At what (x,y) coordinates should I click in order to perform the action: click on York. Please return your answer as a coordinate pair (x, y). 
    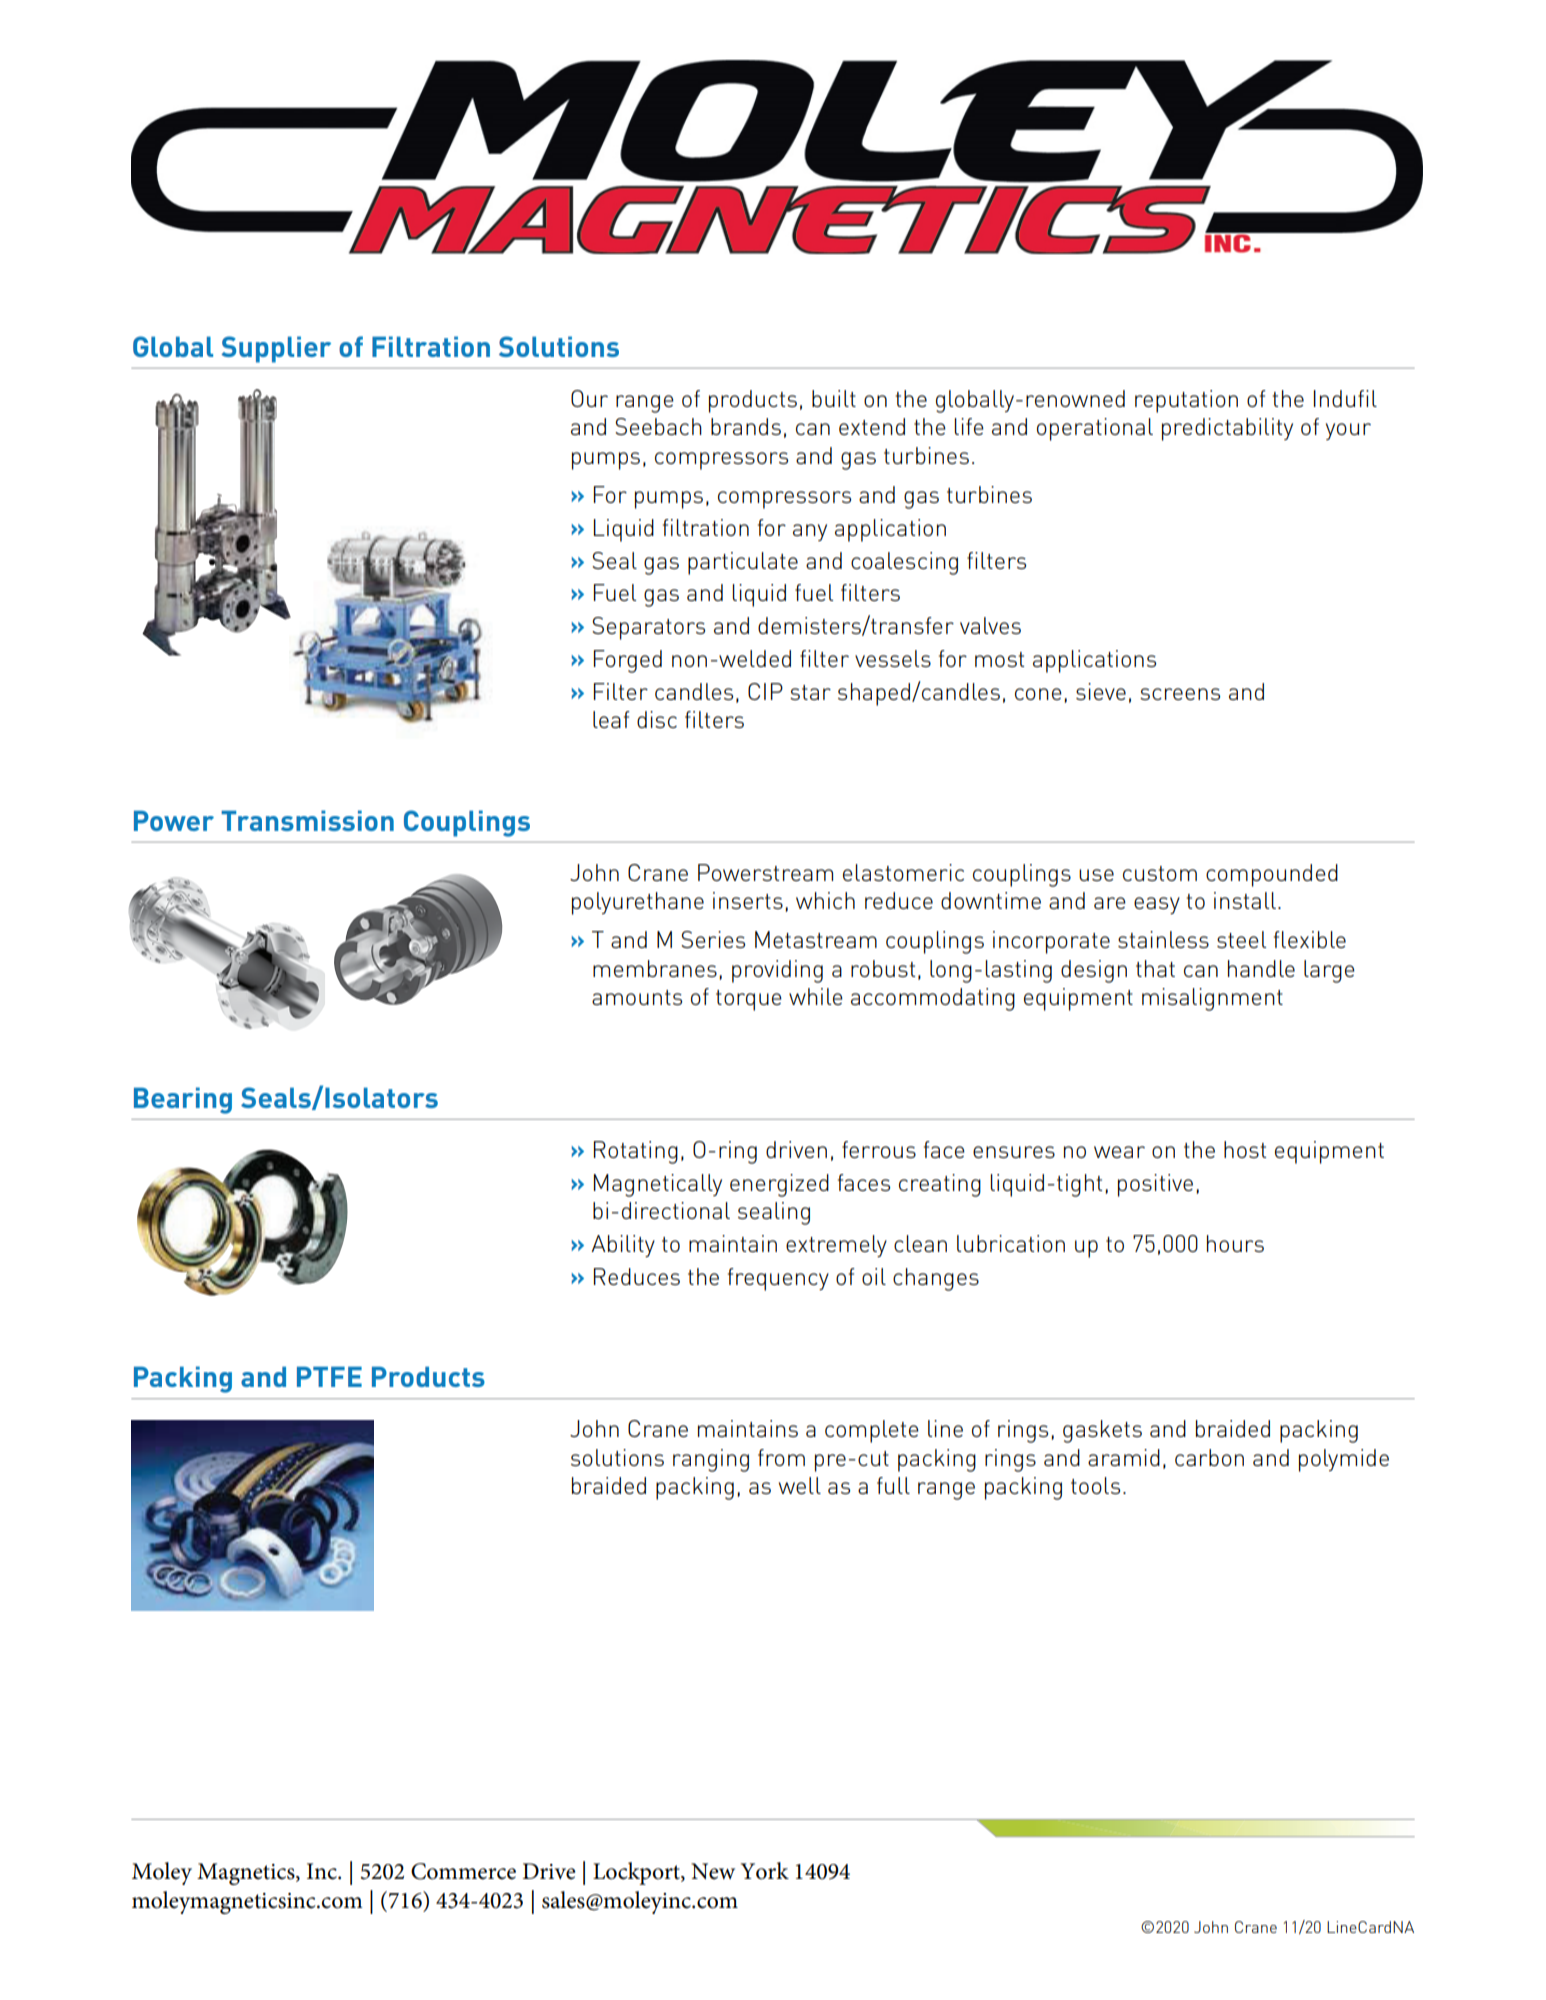
    Looking at the image, I should click on (765, 1871).
